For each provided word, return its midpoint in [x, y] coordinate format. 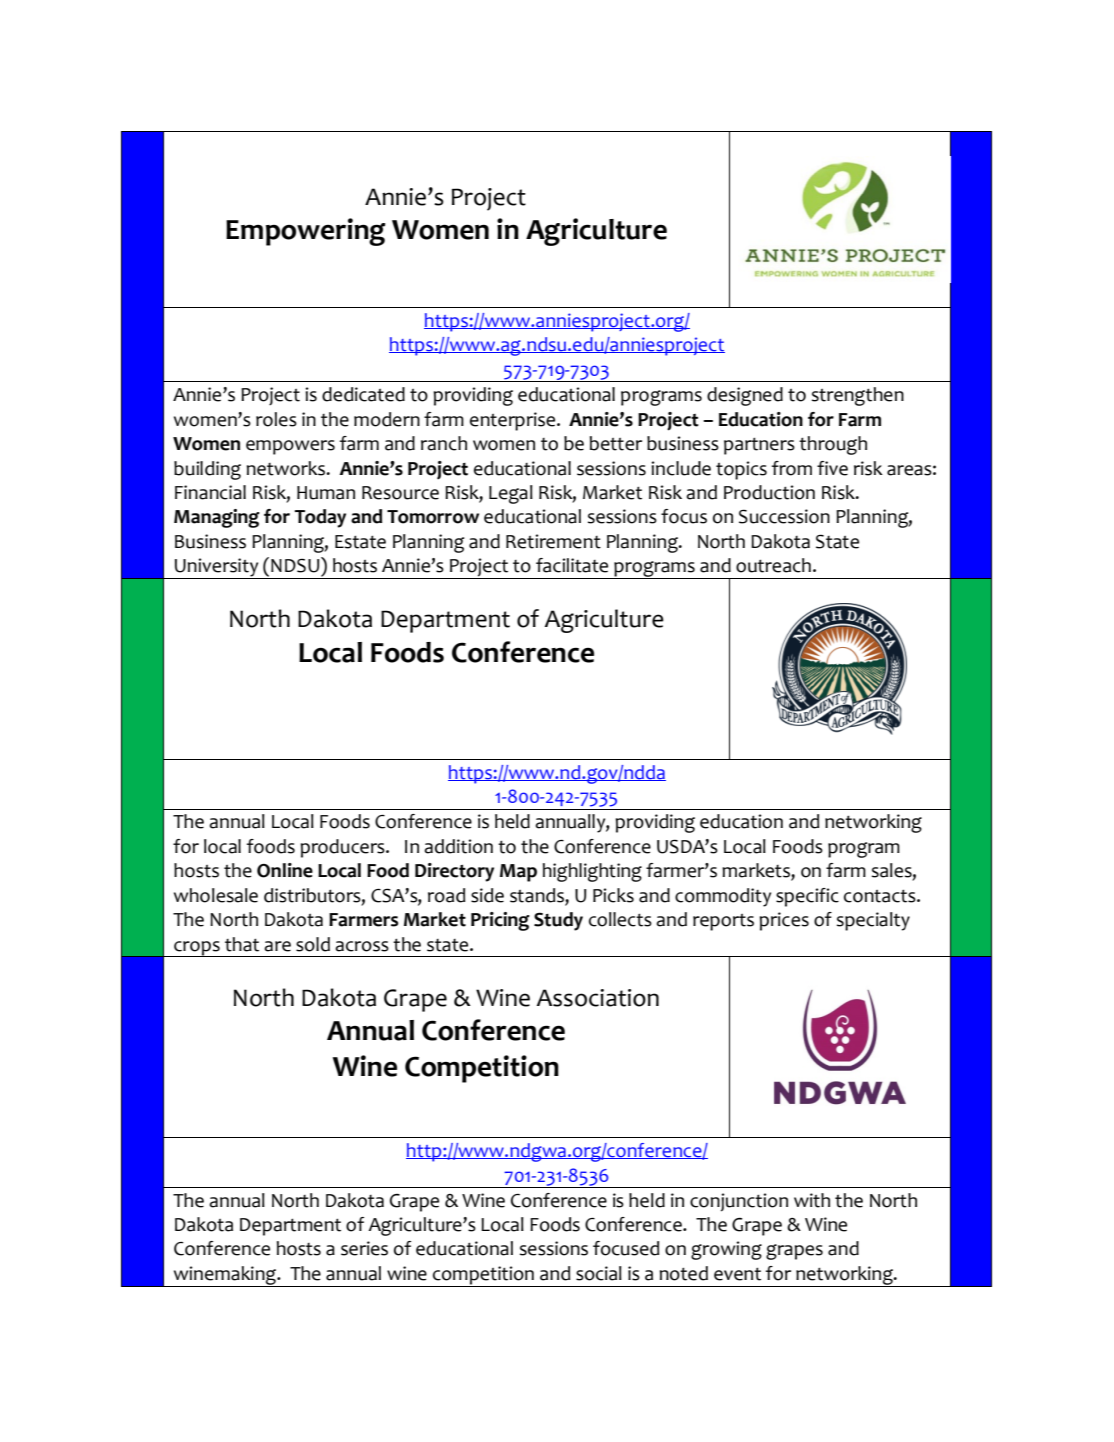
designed [745, 396]
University [217, 568]
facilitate [572, 565]
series [364, 1248]
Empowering [305, 232]
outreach [773, 565]
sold [313, 944]
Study [558, 921]
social [599, 1273]
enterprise [512, 421]
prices [784, 921]
